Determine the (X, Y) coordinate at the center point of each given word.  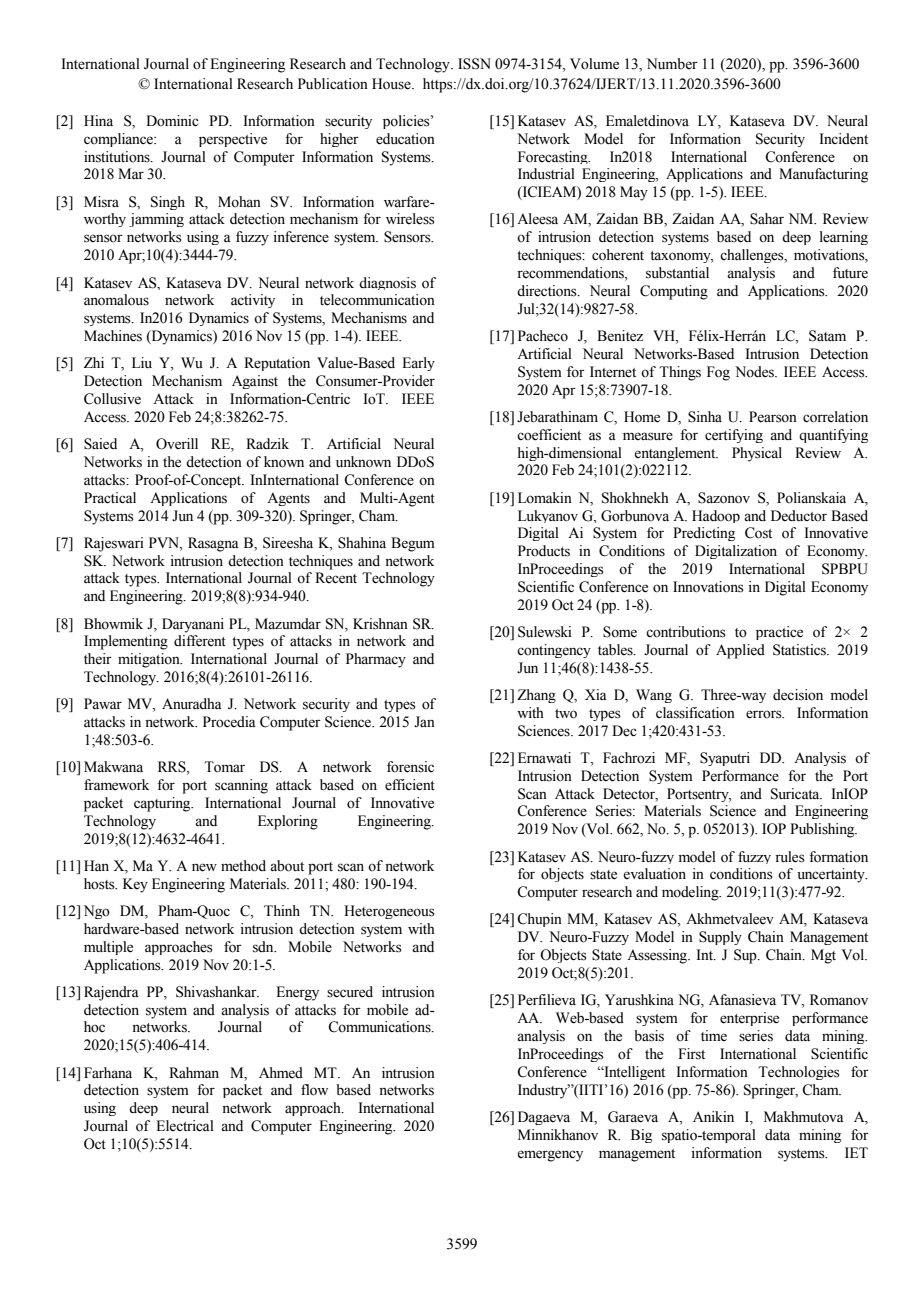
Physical (757, 454)
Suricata (796, 794)
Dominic (172, 121)
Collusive (112, 399)
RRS (173, 768)
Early (418, 364)
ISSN (474, 64)
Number (672, 64)
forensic (410, 767)
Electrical (185, 1126)
